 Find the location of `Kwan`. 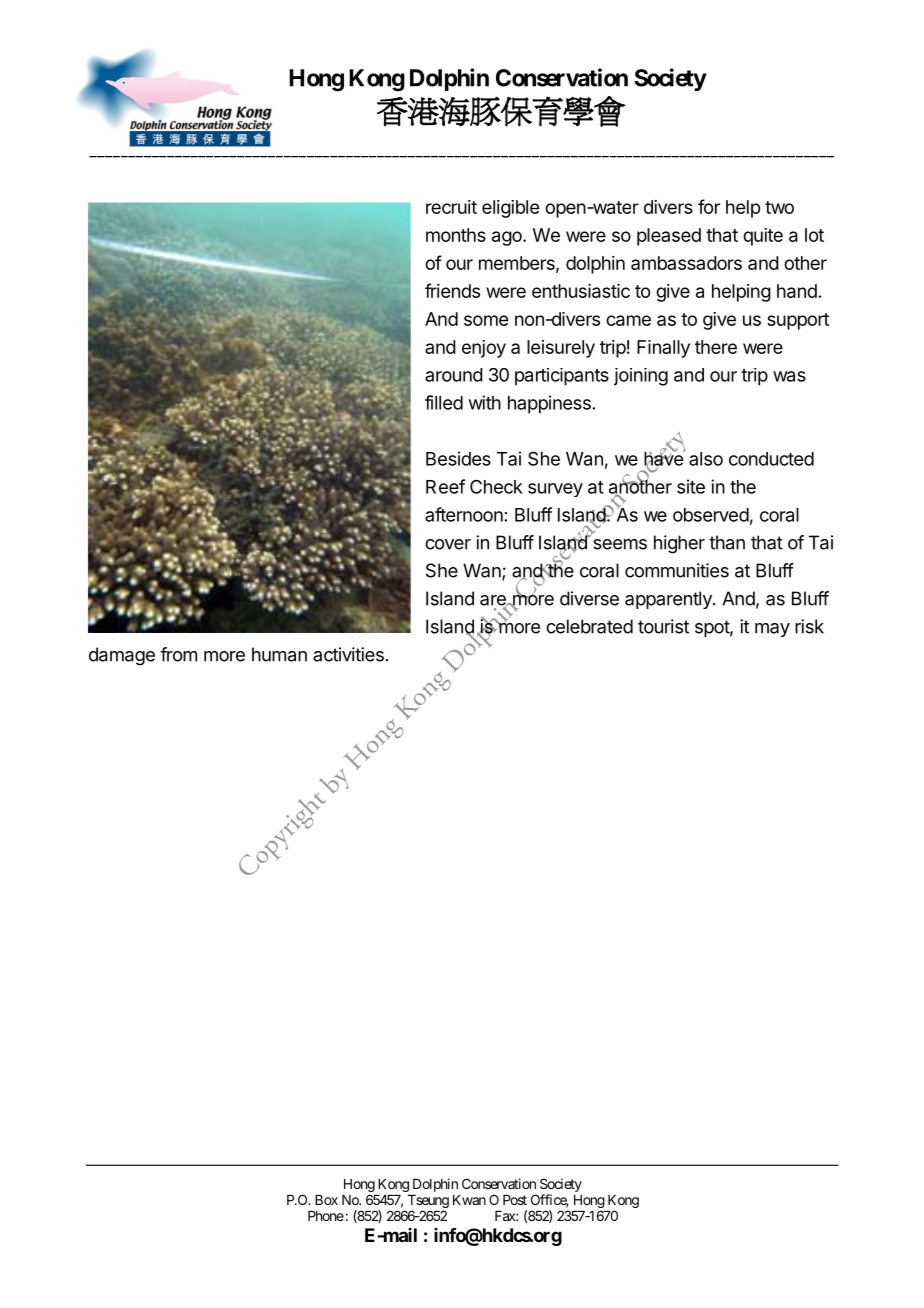

Kwan is located at coordinates (469, 1200).
